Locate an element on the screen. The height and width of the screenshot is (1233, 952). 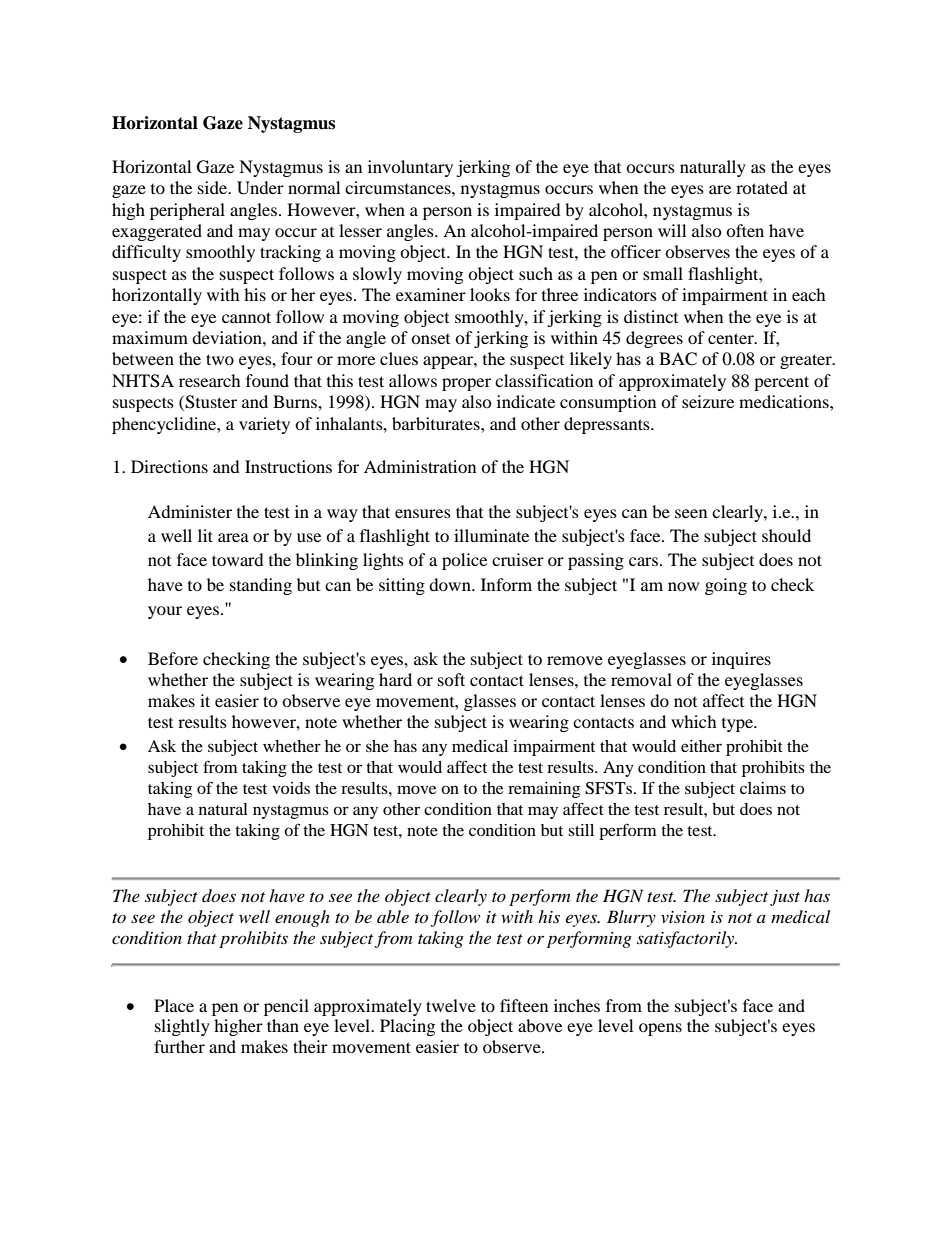
seizure is located at coordinates (708, 401).
